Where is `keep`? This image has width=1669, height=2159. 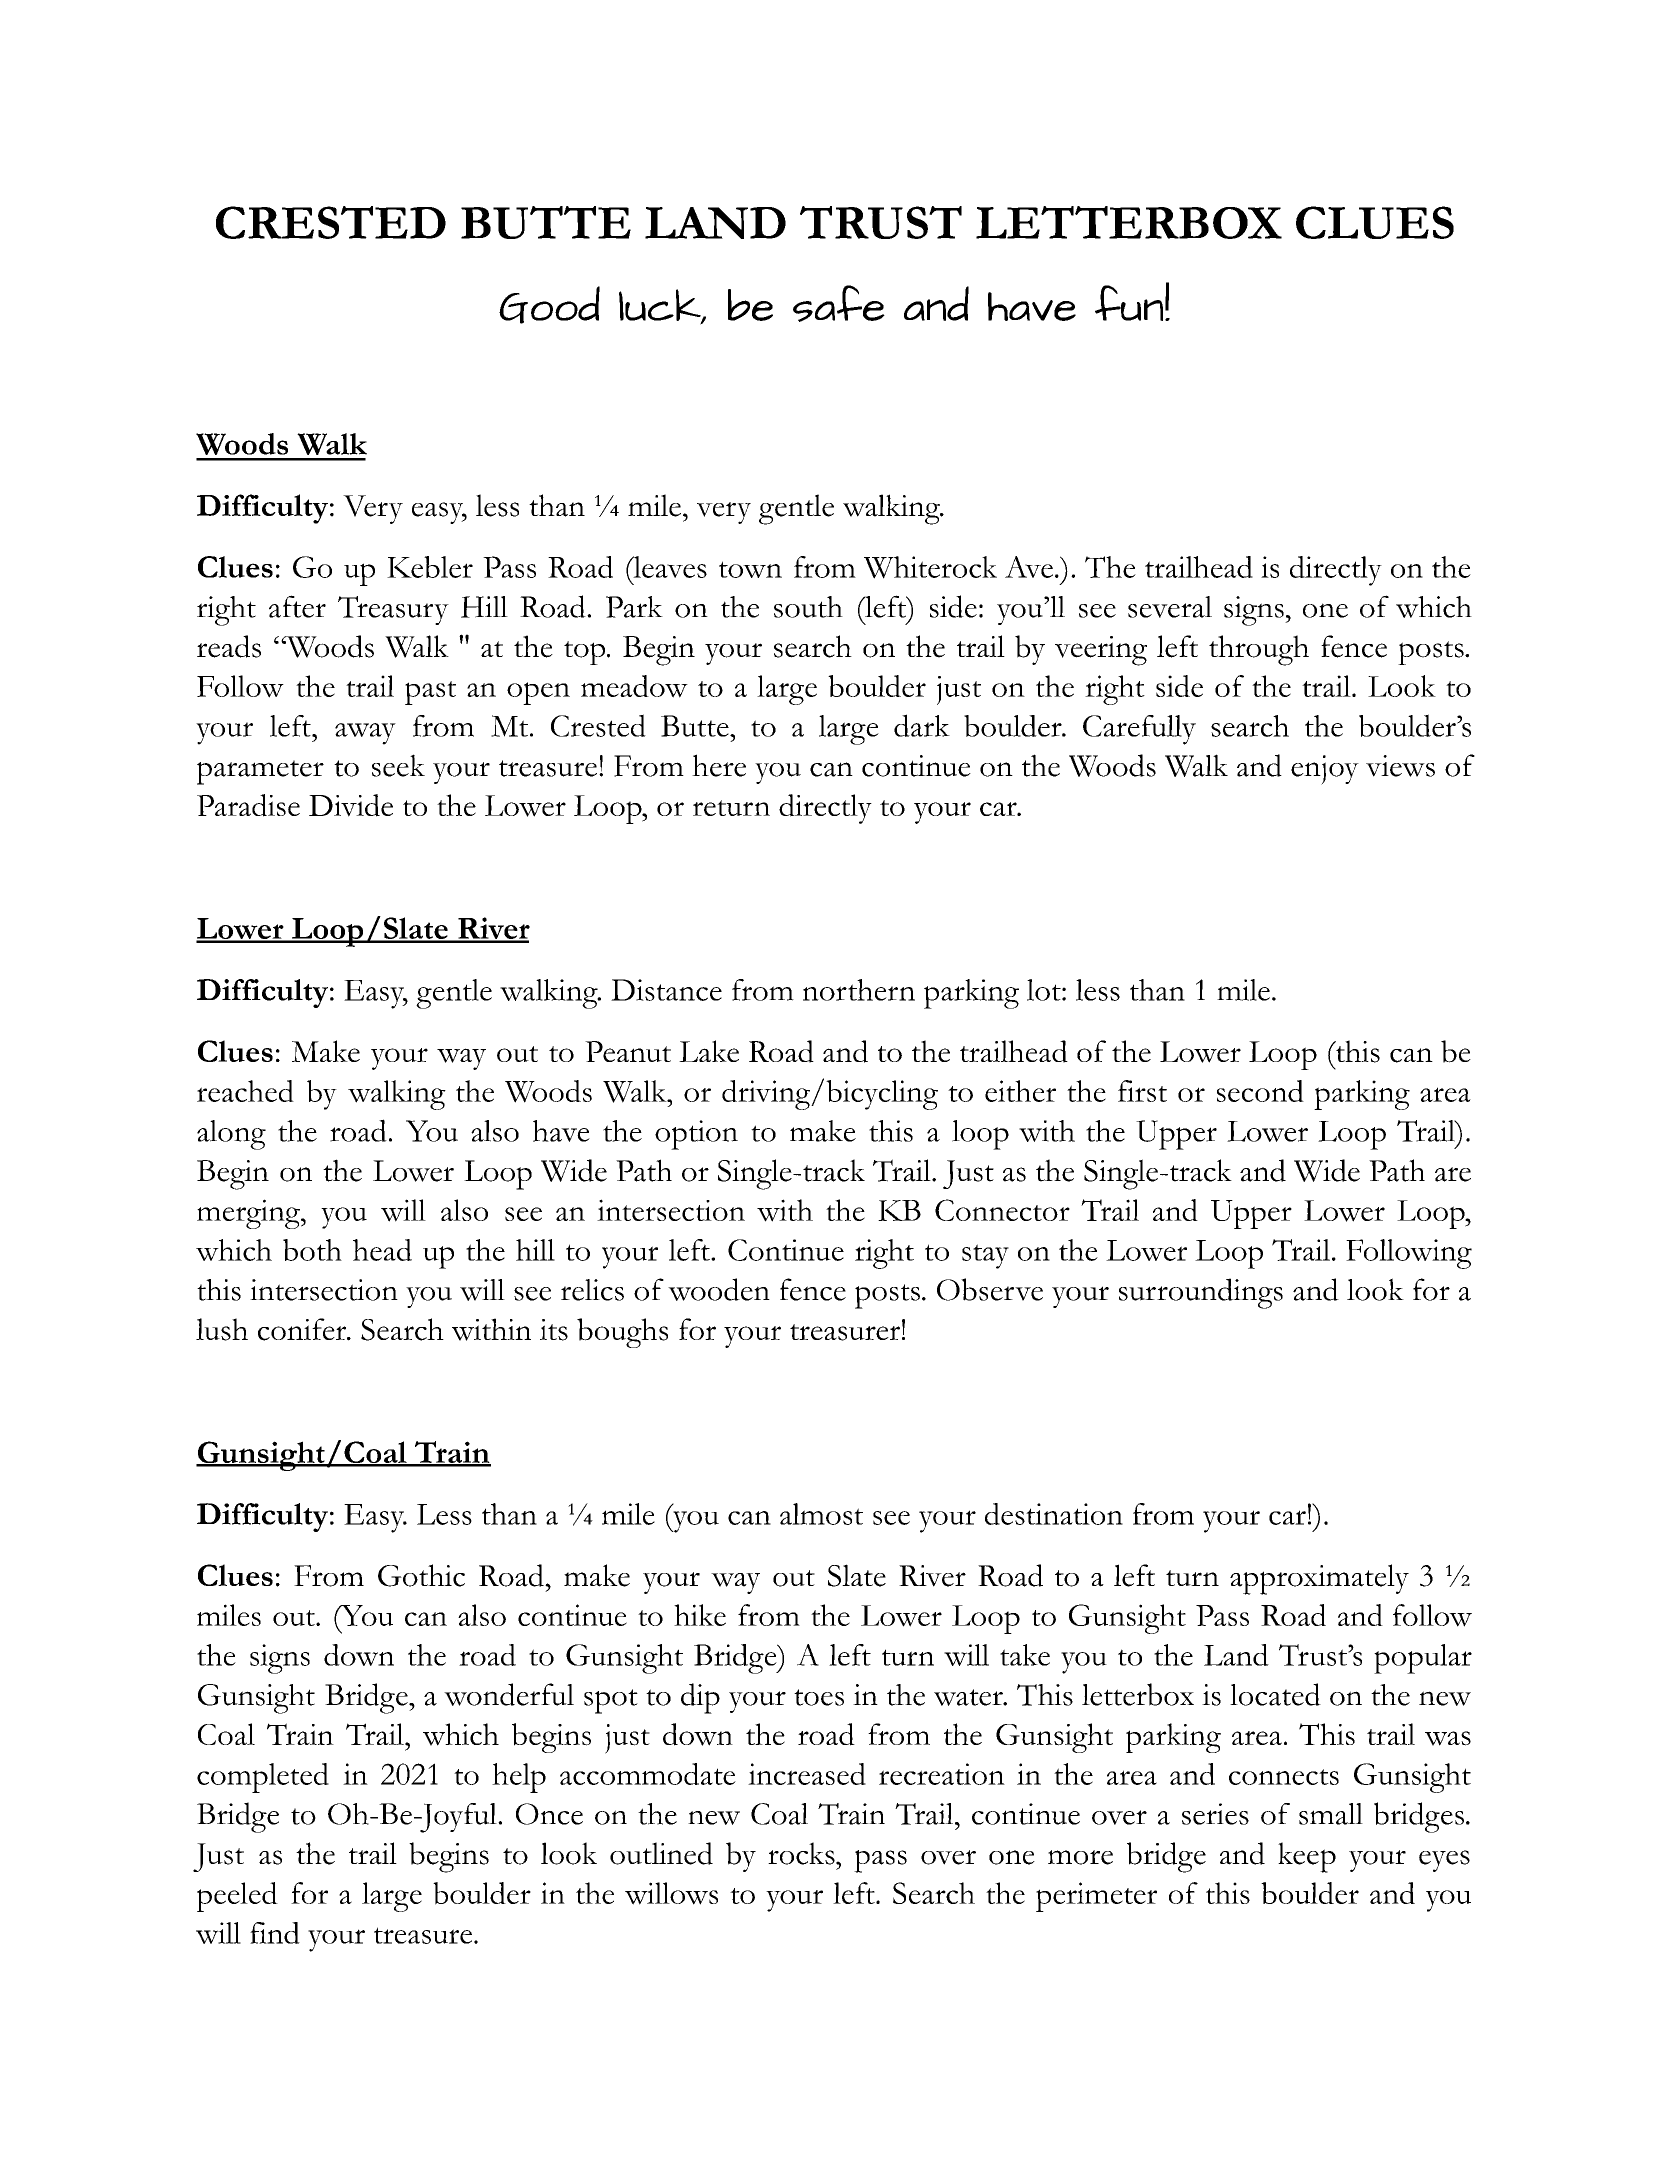 keep is located at coordinates (1307, 1857).
